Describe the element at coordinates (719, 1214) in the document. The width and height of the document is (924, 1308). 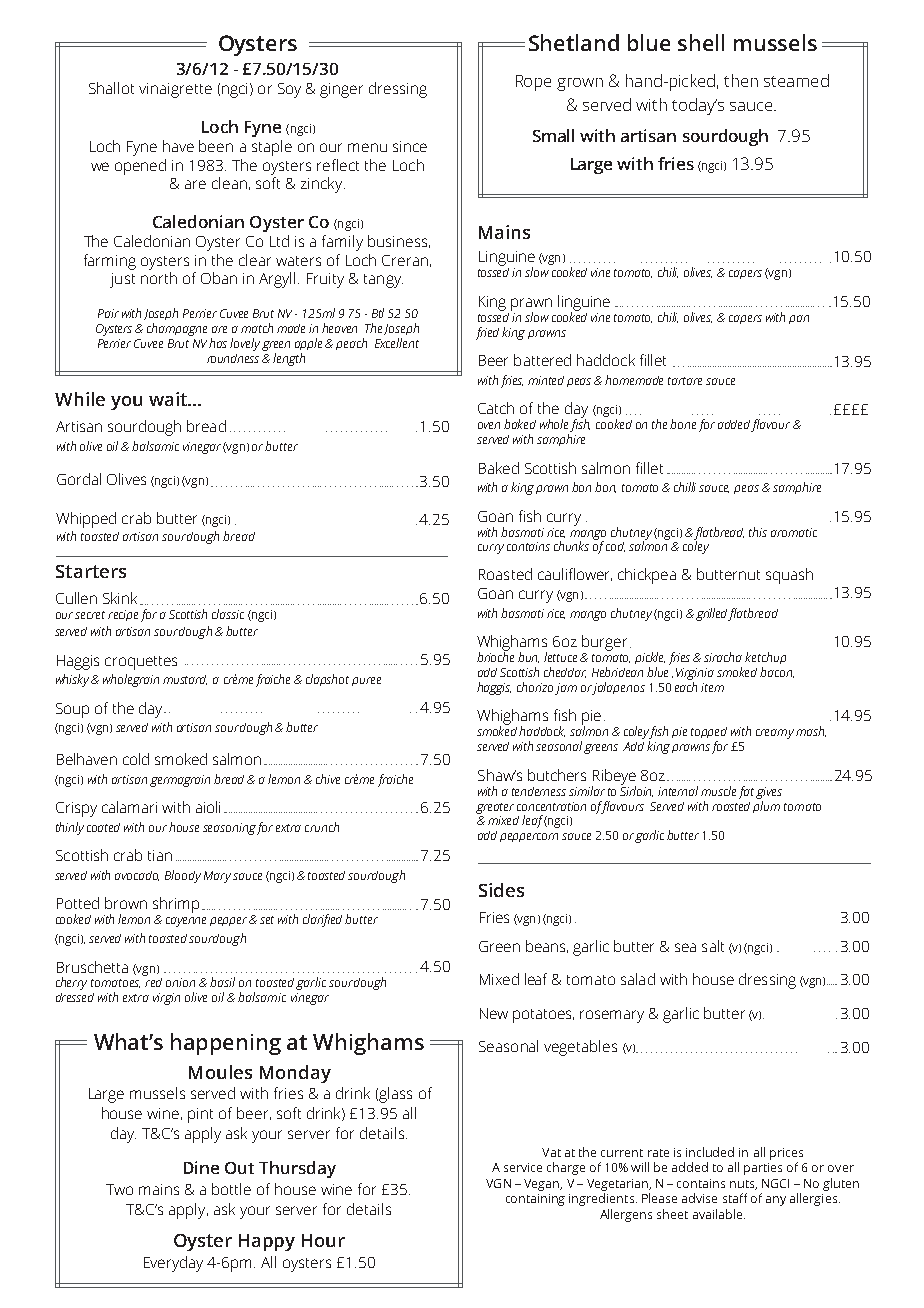
I see `available` at that location.
